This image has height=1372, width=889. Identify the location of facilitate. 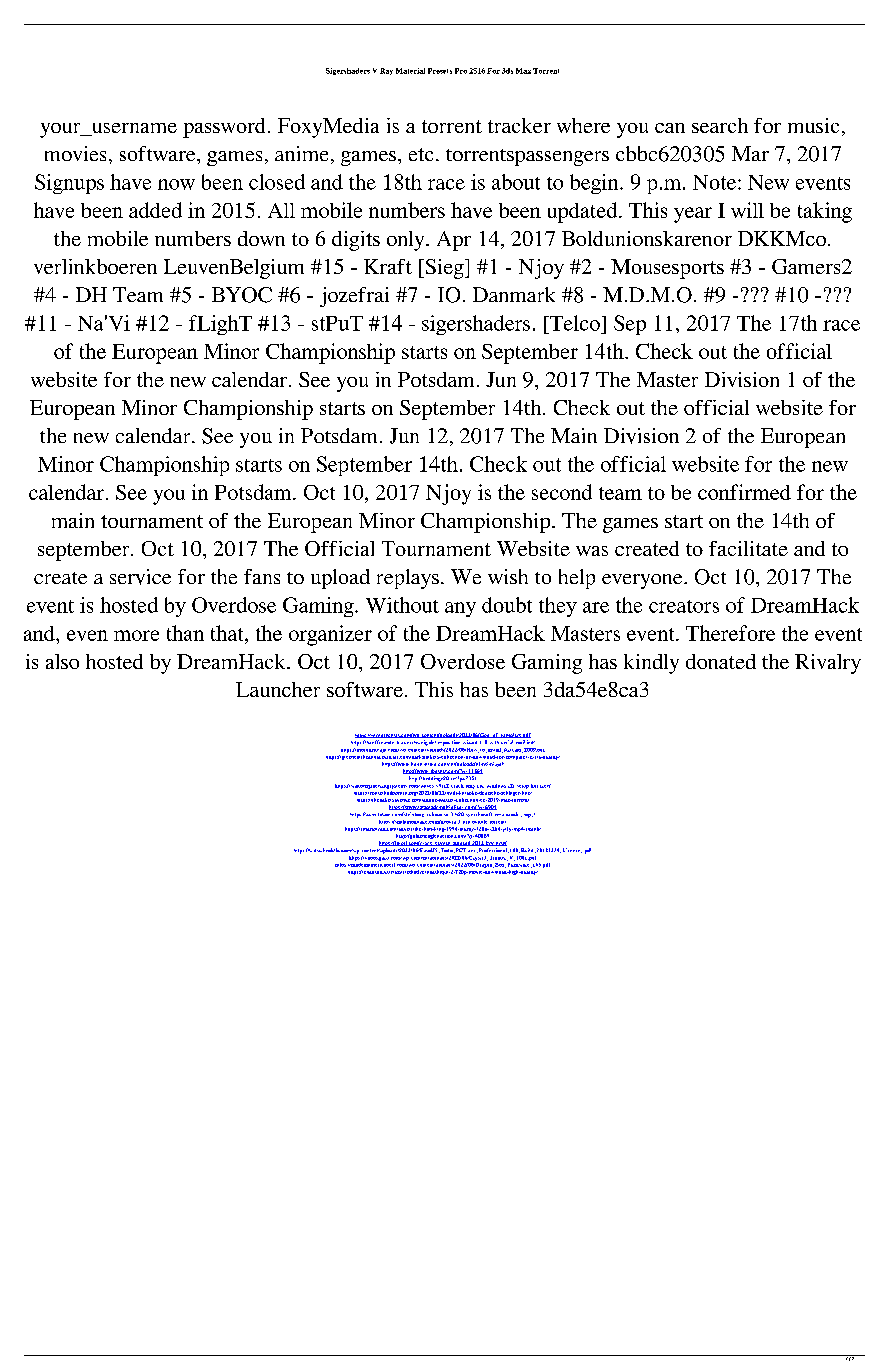
(748, 548).
